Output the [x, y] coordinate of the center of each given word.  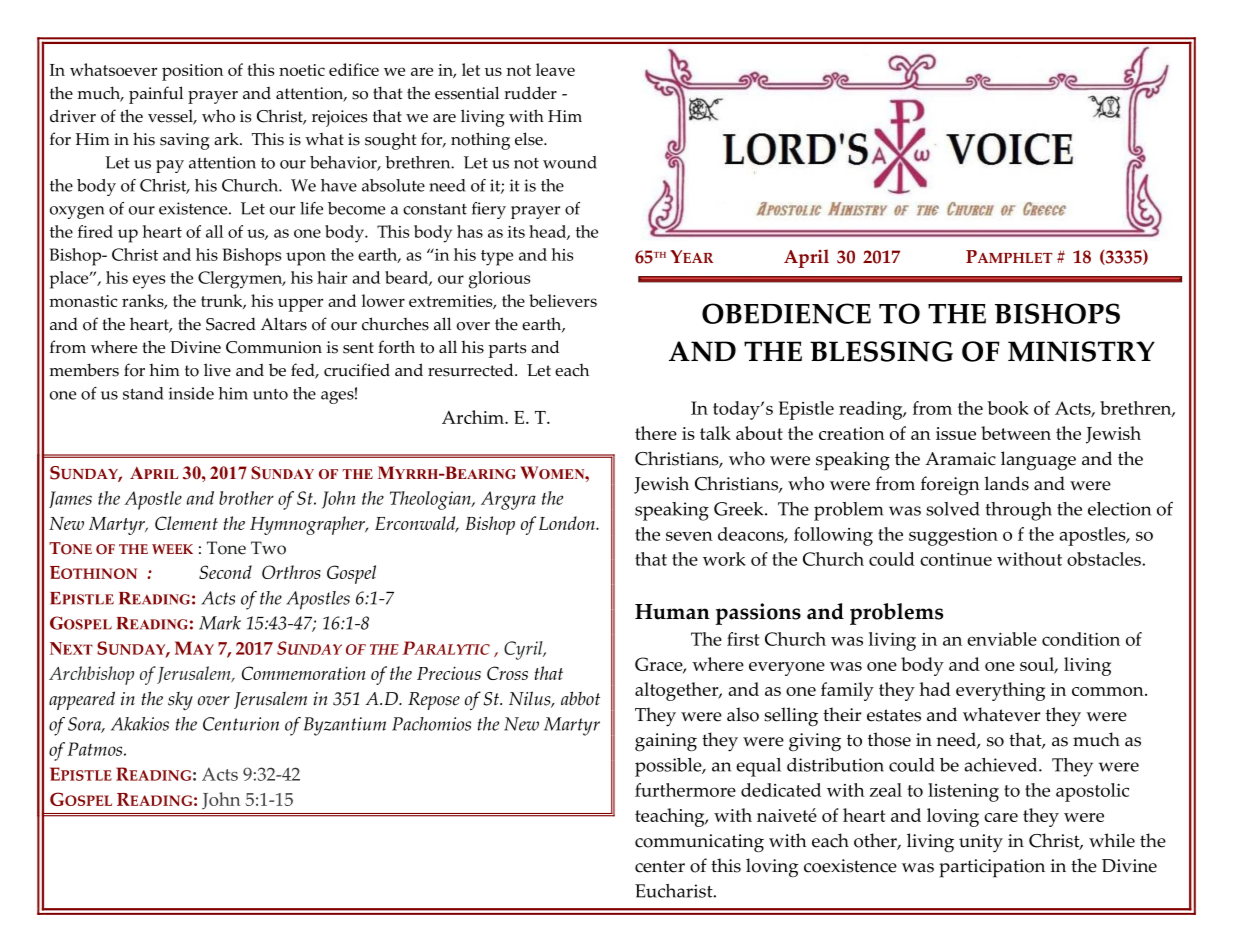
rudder [530, 93]
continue [956, 559]
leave [555, 69]
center [660, 866]
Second [225, 572]
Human [672, 612]
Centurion [241, 724]
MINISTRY [1081, 351]
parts [507, 350]
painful [156, 95]
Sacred [231, 324]
